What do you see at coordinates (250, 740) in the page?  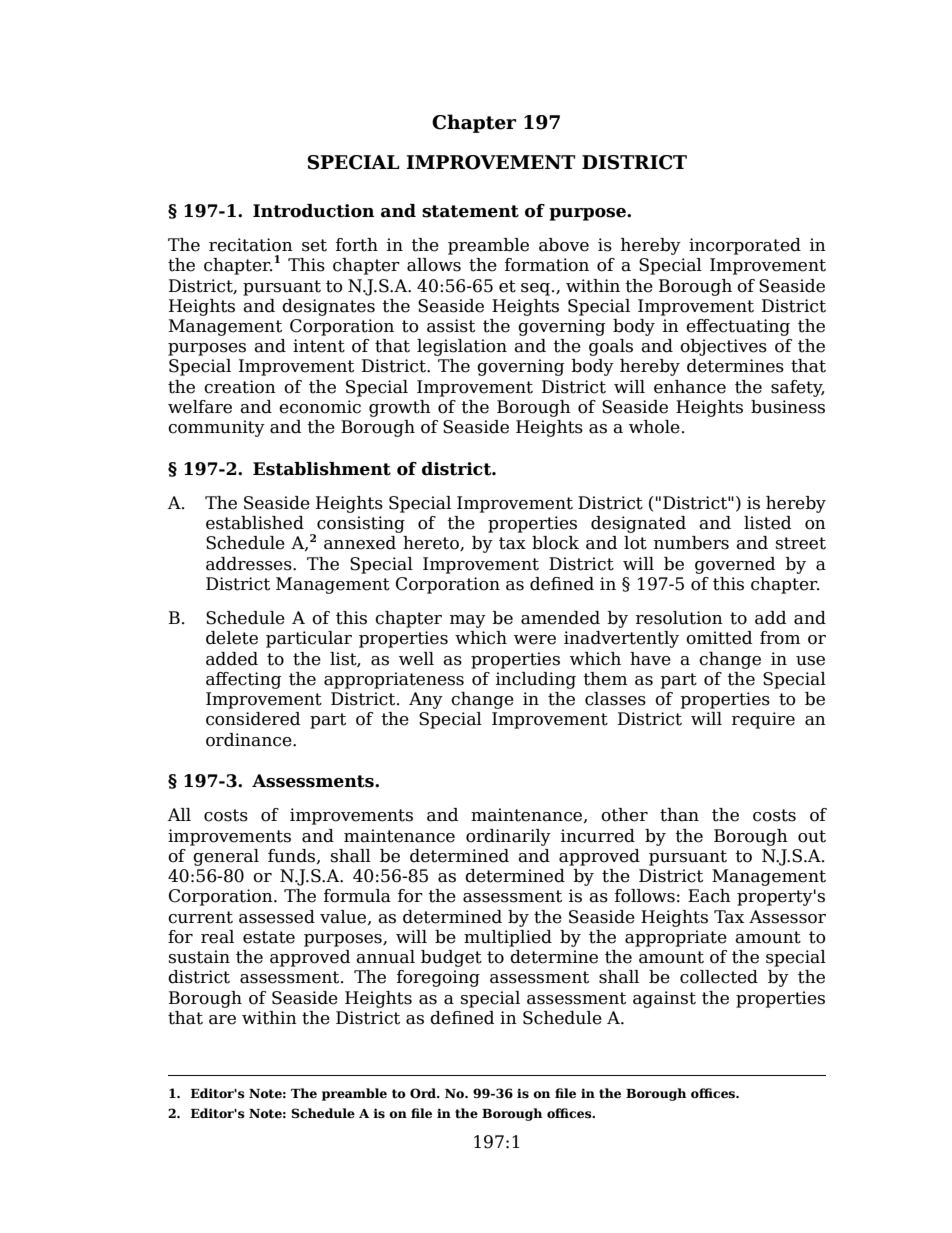 I see `ordinance` at bounding box center [250, 740].
